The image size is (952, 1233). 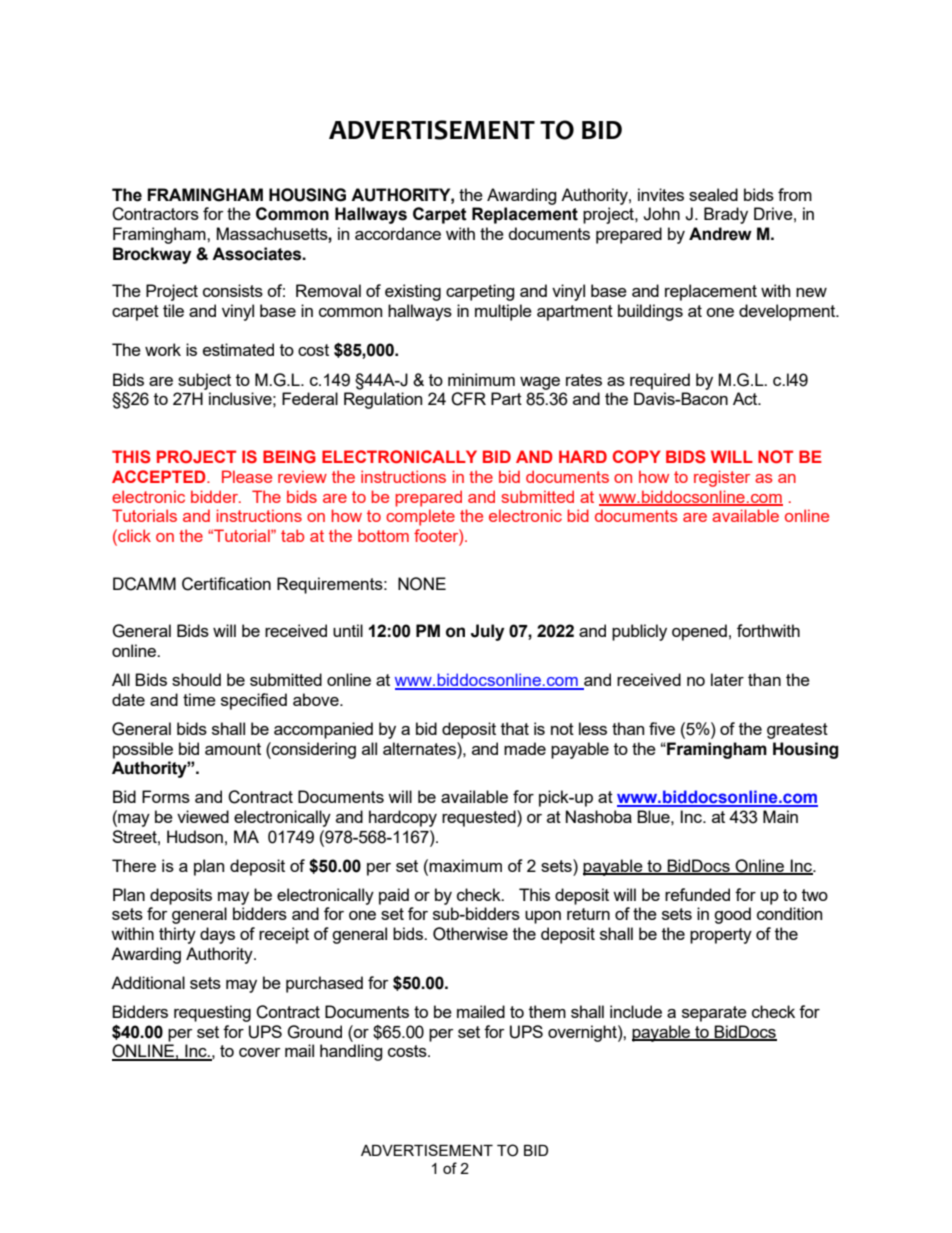 I want to click on requesting, so click(x=212, y=1013).
